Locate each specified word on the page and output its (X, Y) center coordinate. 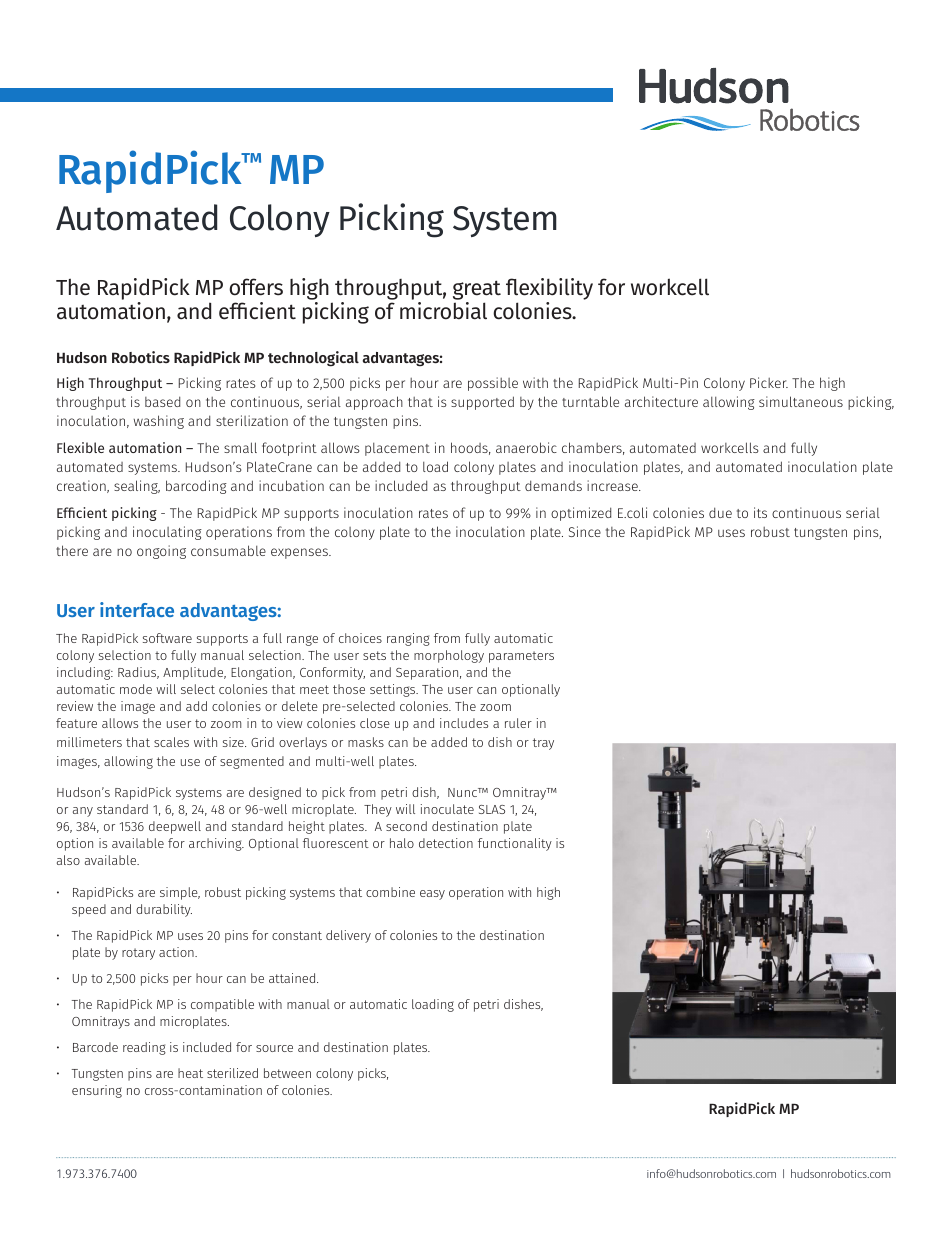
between (287, 1073)
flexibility (549, 290)
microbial (443, 309)
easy (432, 895)
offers (256, 287)
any (83, 812)
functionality (515, 844)
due (720, 512)
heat (190, 1073)
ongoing (161, 552)
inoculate (447, 809)
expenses (300, 553)
